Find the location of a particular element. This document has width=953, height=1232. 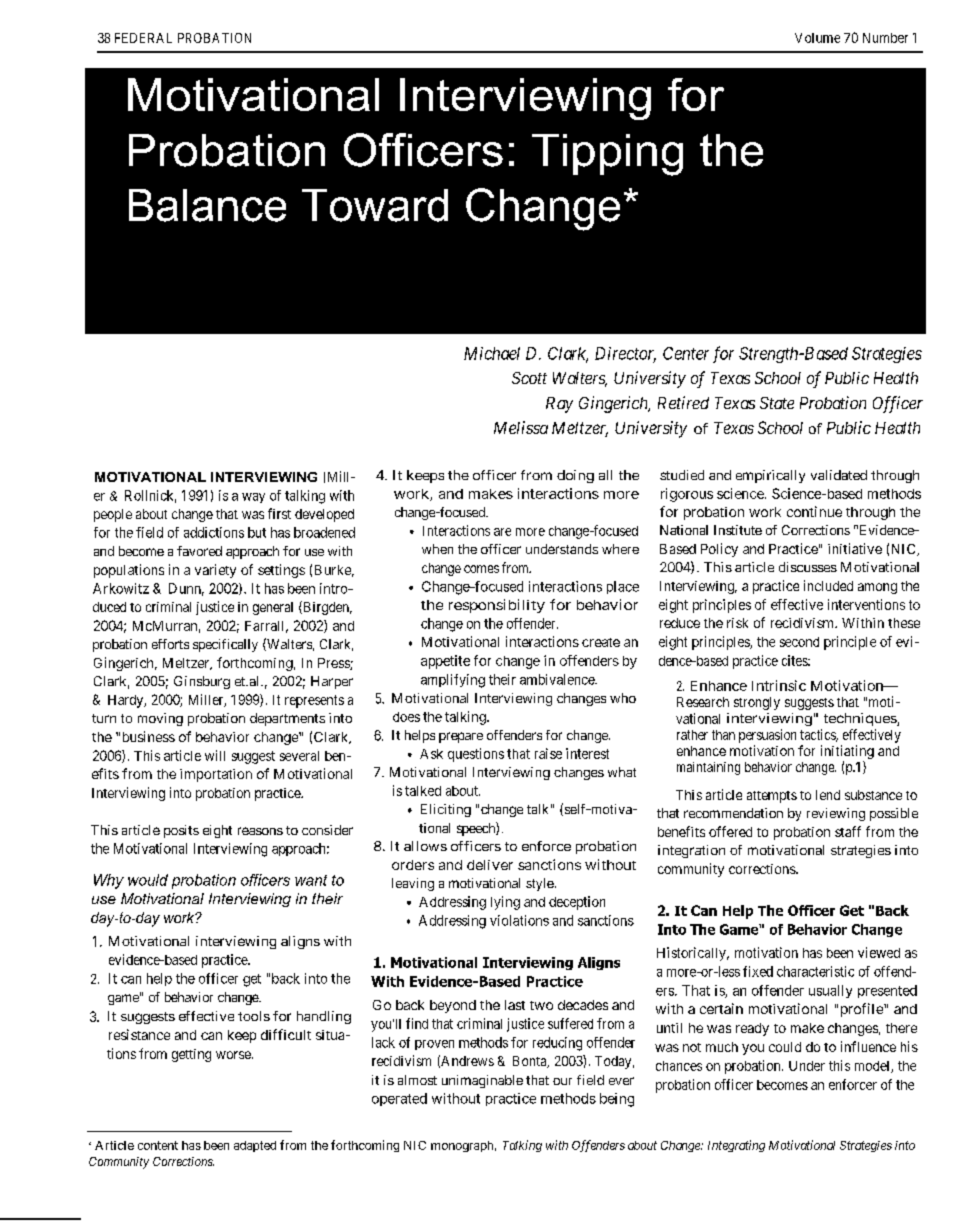

Melissa is located at coordinates (521, 427).
